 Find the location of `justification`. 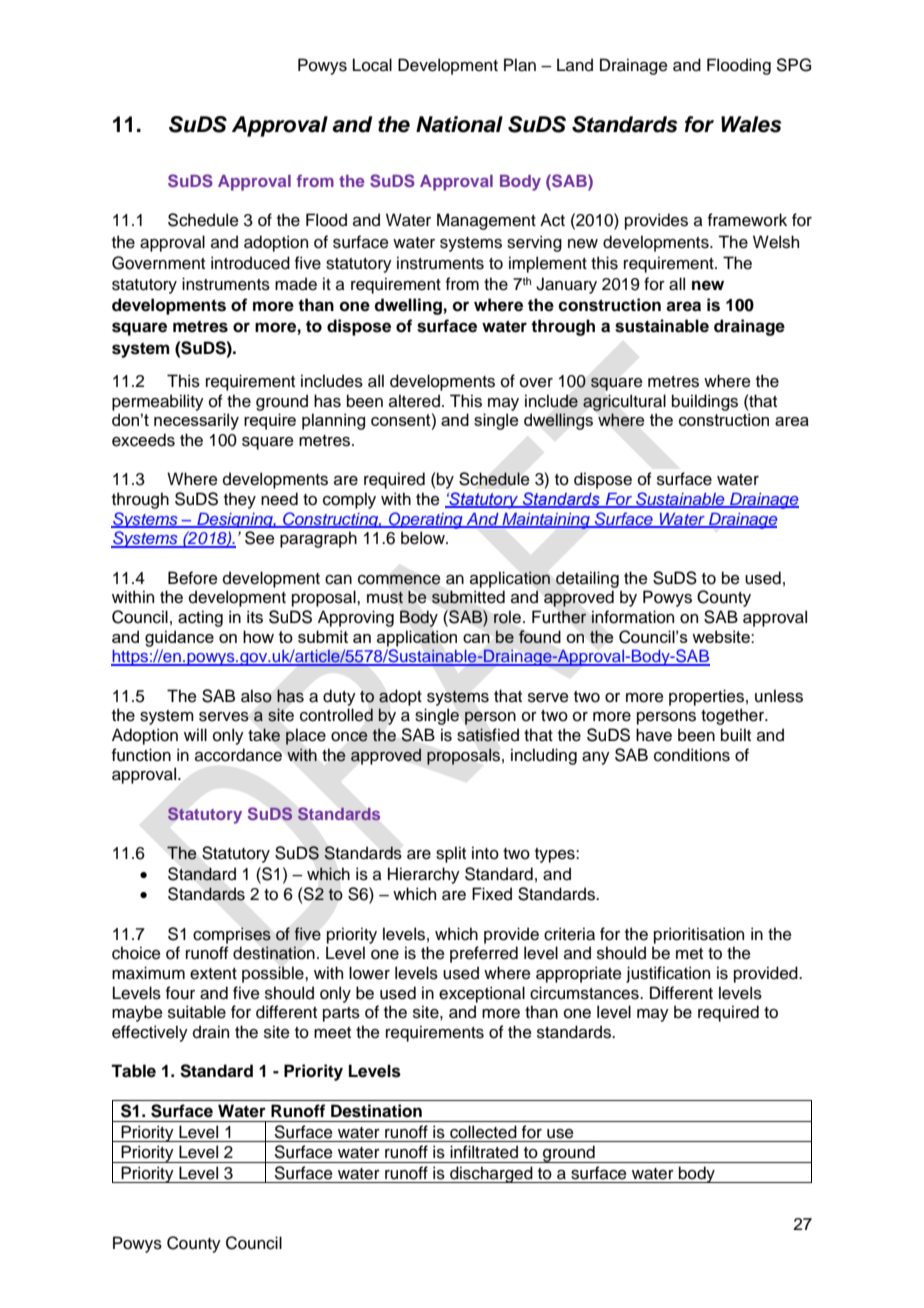

justification is located at coordinates (668, 974).
